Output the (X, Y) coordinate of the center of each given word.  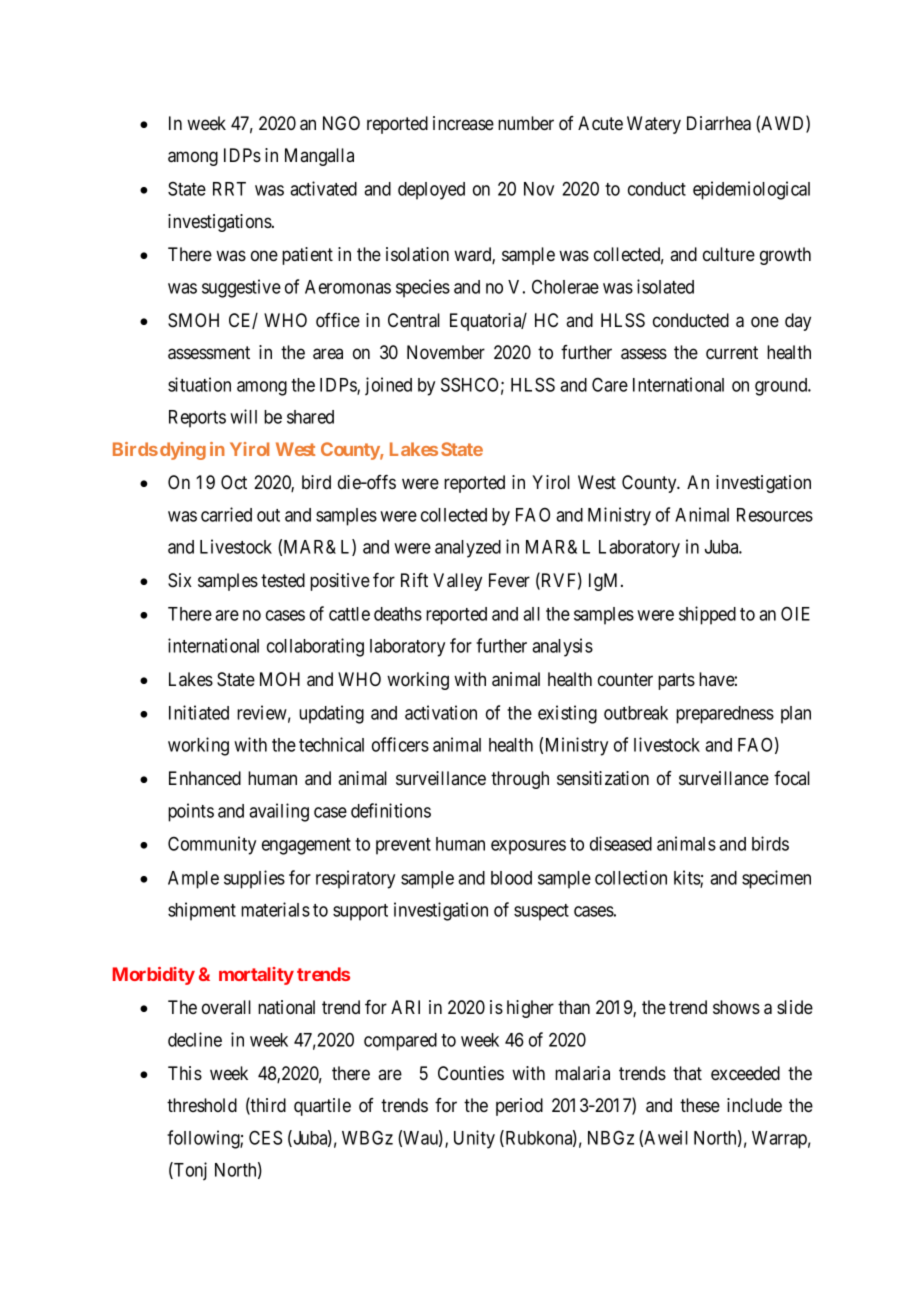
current (732, 352)
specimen (776, 879)
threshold (202, 1105)
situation (199, 384)
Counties (471, 1073)
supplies (254, 879)
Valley (457, 582)
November (446, 352)
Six (180, 580)
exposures (528, 847)
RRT (229, 189)
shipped (707, 615)
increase (463, 123)
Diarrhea (719, 123)
